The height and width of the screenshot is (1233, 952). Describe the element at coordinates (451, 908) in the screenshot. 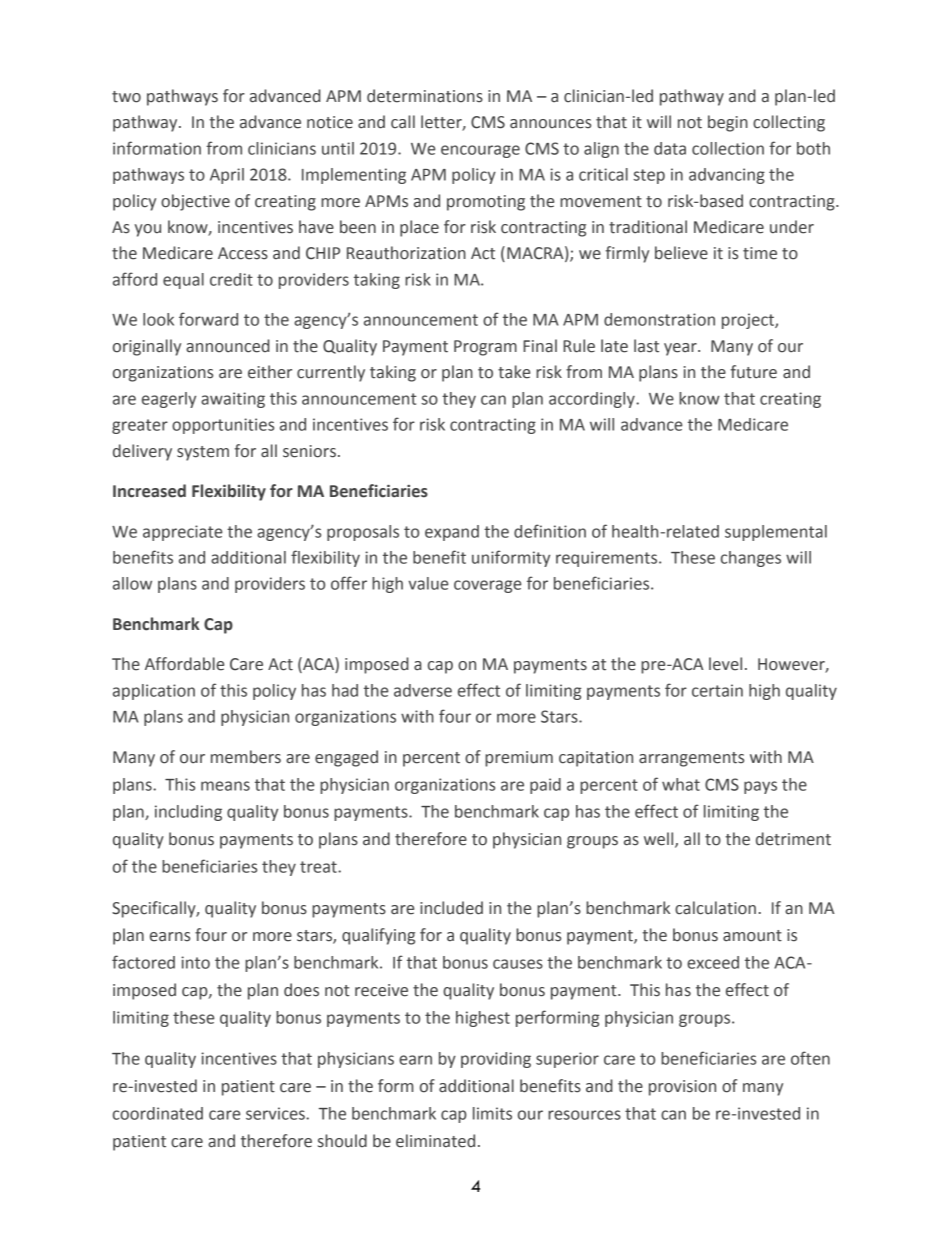

I see `included` at that location.
